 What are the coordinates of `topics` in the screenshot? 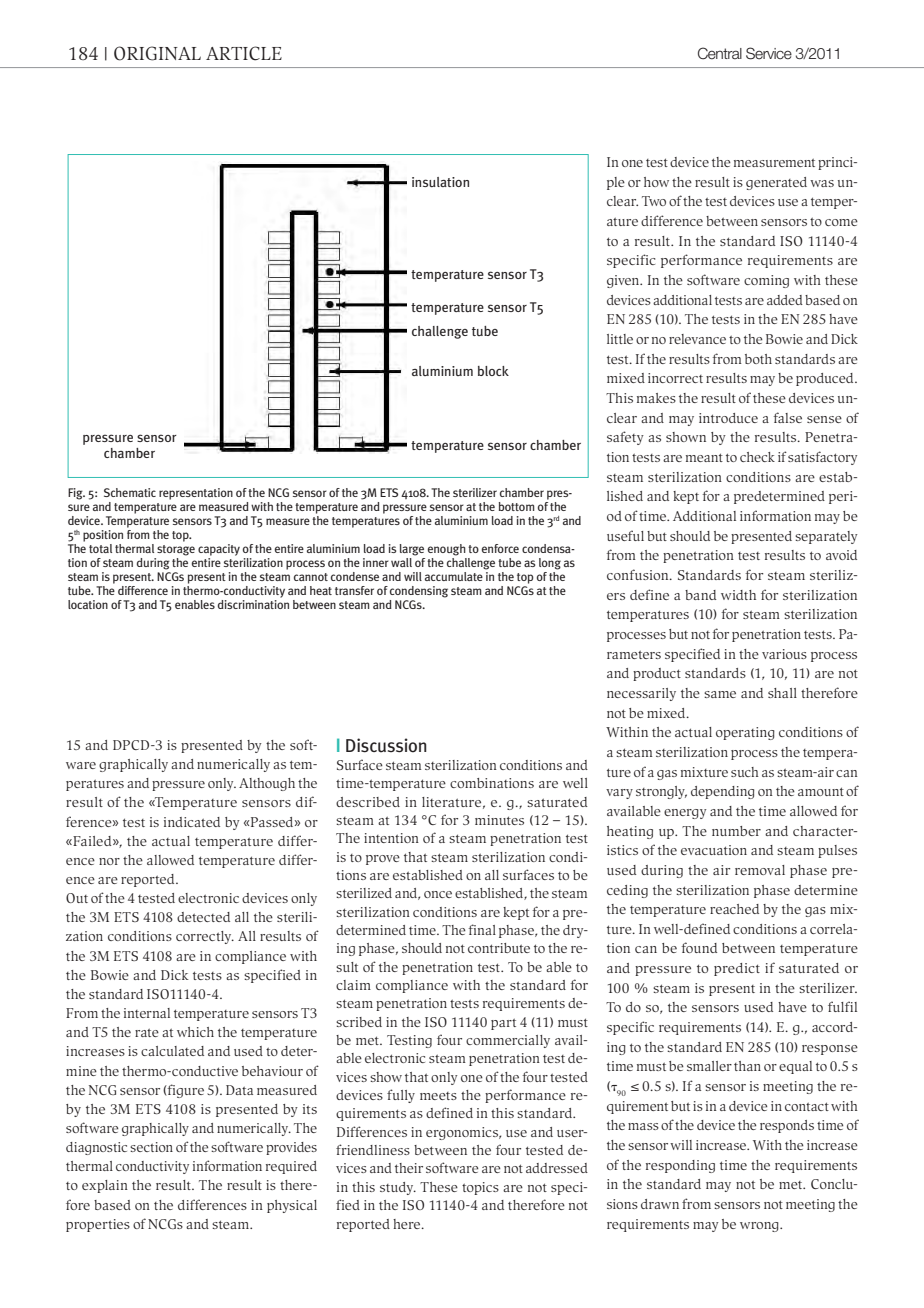 It's located at (480, 1188).
